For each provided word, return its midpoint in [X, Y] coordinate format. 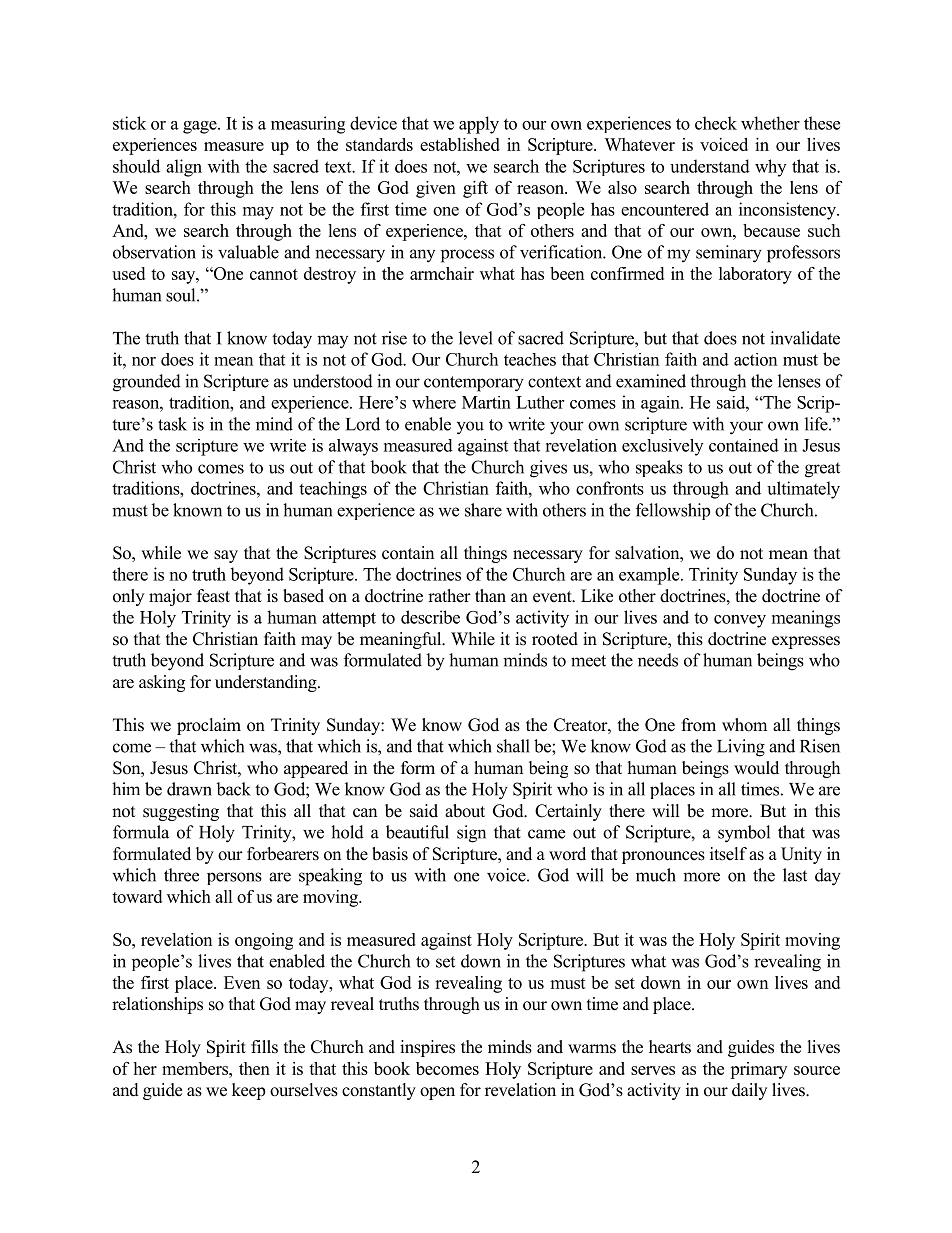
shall [513, 746]
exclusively [662, 447]
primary [758, 1070]
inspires [427, 1048]
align [184, 168]
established [460, 144]
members [196, 1068]
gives [548, 469]
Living [741, 748]
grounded [147, 383]
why [770, 168]
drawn [189, 789]
